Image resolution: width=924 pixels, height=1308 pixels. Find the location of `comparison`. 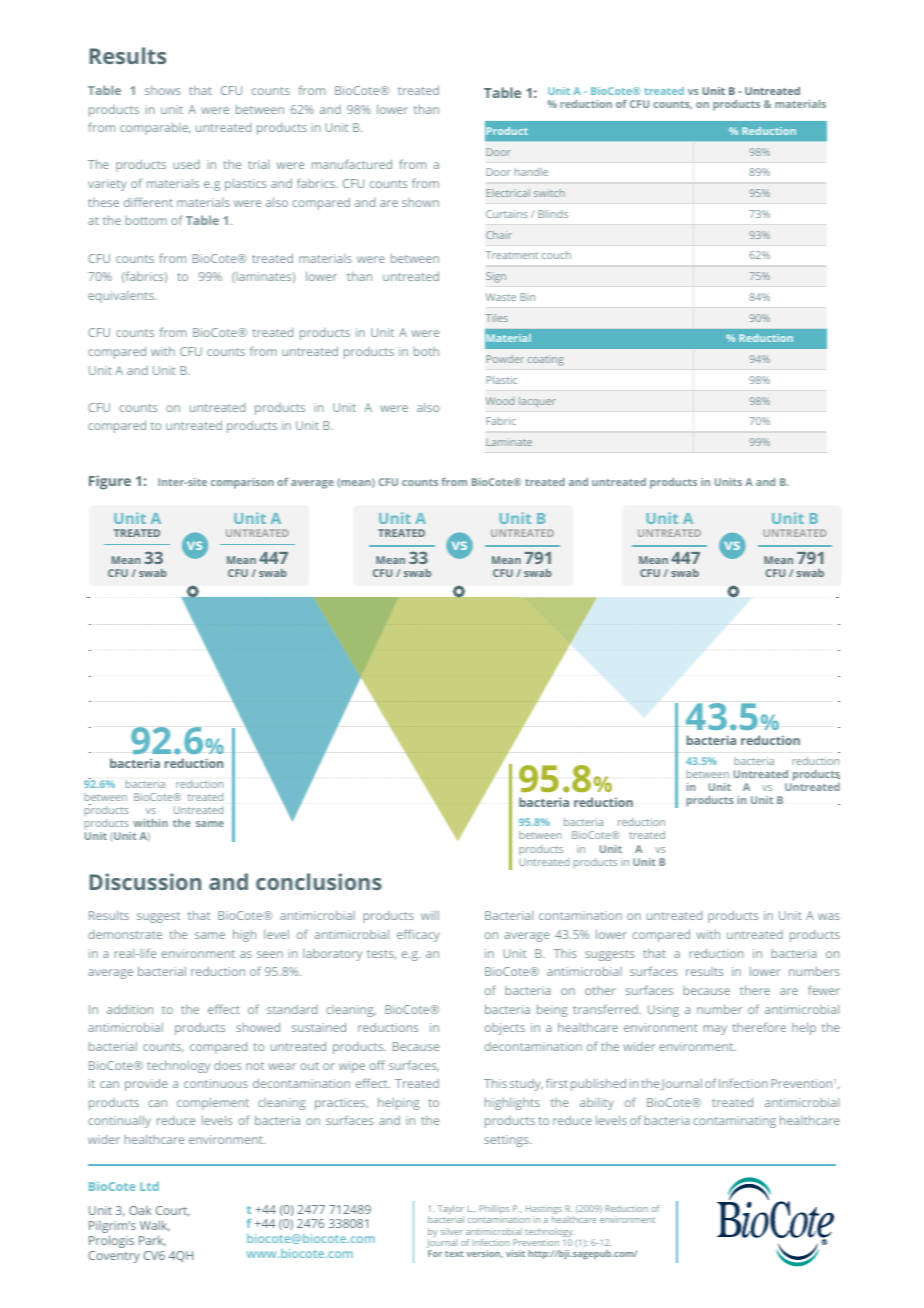

comparison is located at coordinates (242, 483).
